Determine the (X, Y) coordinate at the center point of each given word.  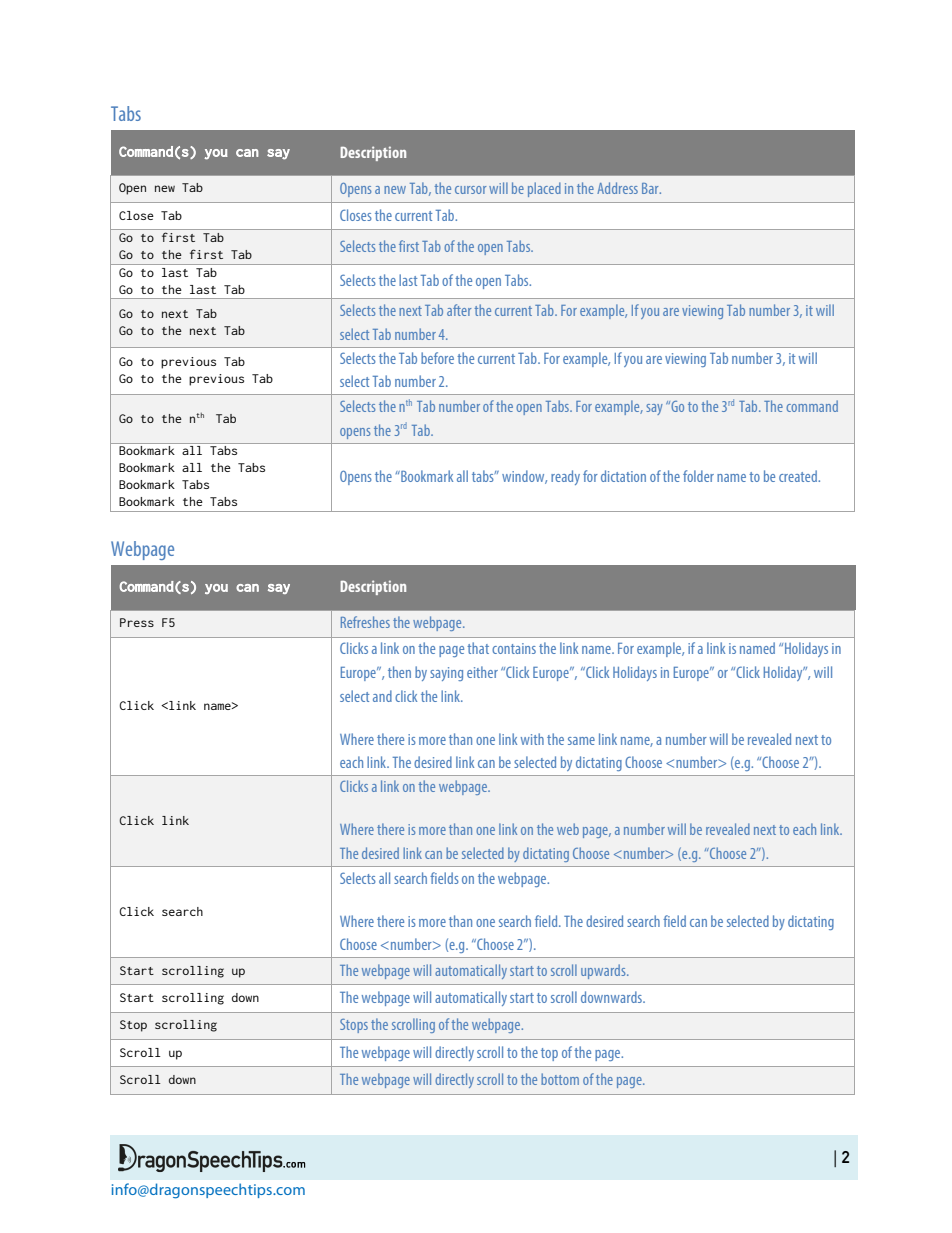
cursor (471, 190)
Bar (651, 188)
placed (544, 189)
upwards (604, 971)
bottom (560, 1079)
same (581, 741)
